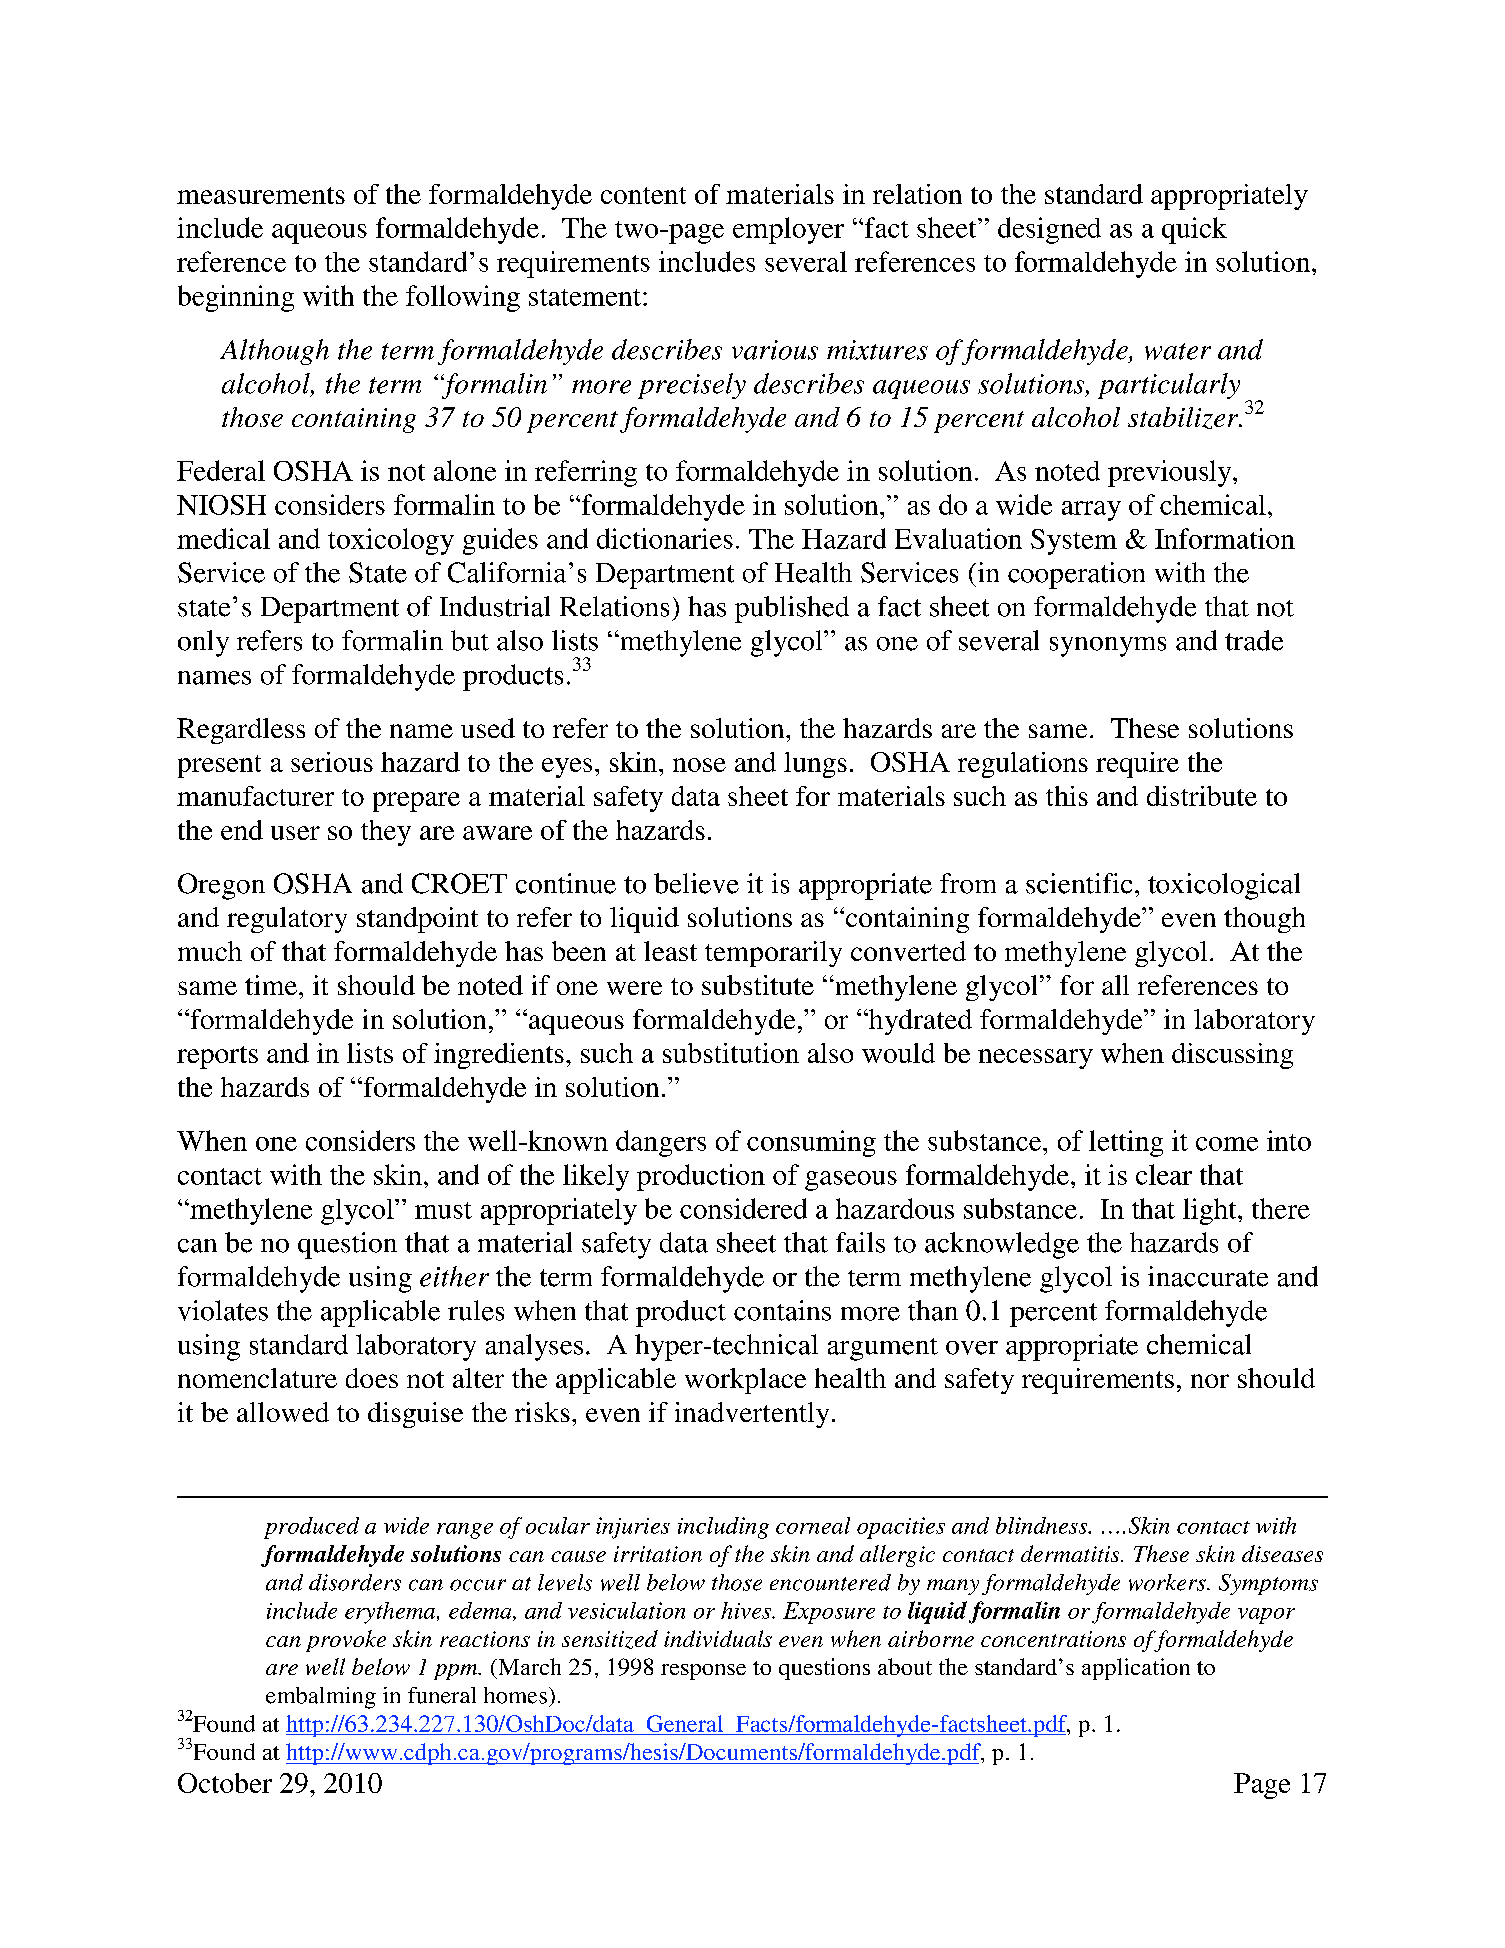 The image size is (1505, 1948). Describe the element at coordinates (1194, 230) in the screenshot. I see `quick` at that location.
